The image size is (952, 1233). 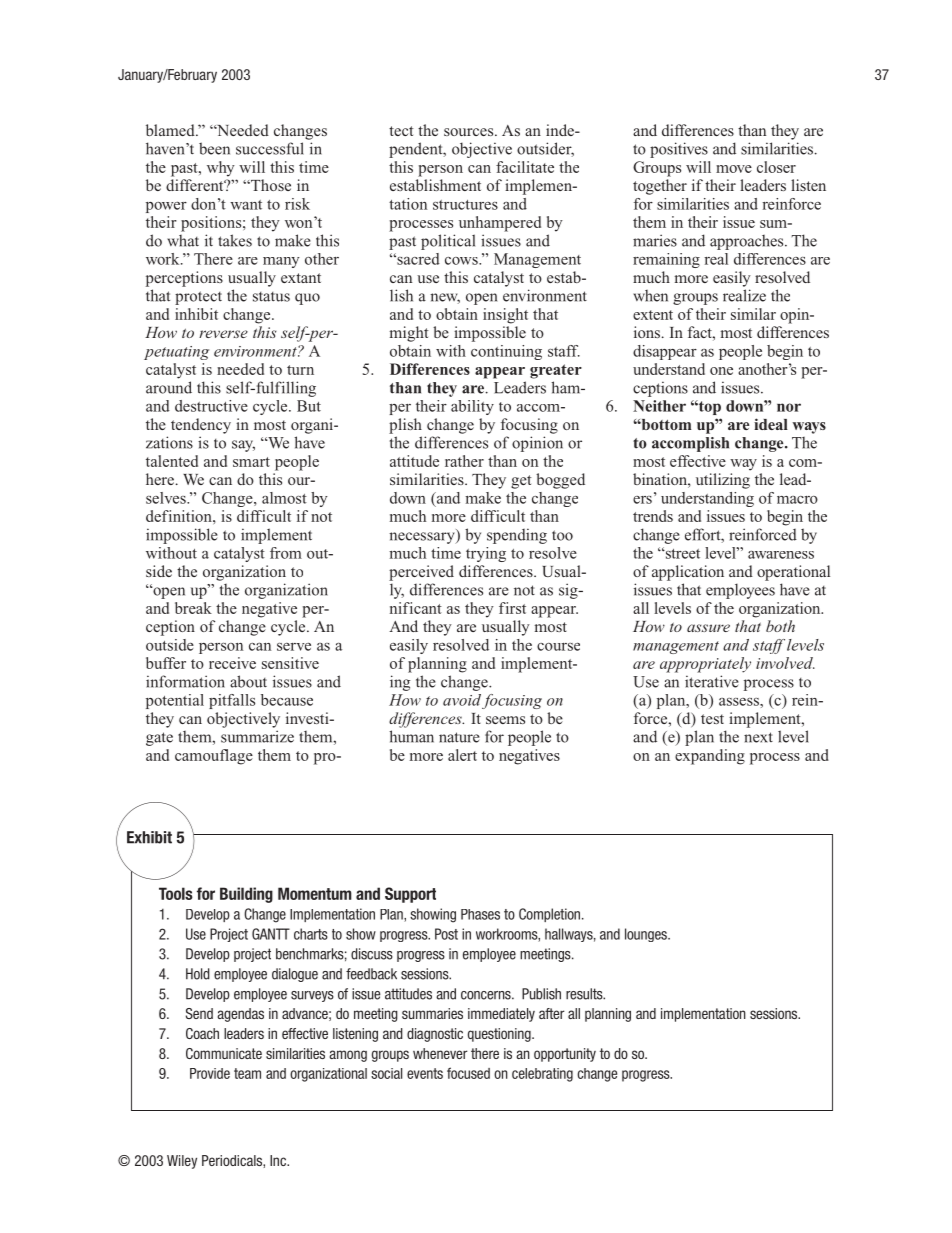 I want to click on Building, so click(x=246, y=895).
